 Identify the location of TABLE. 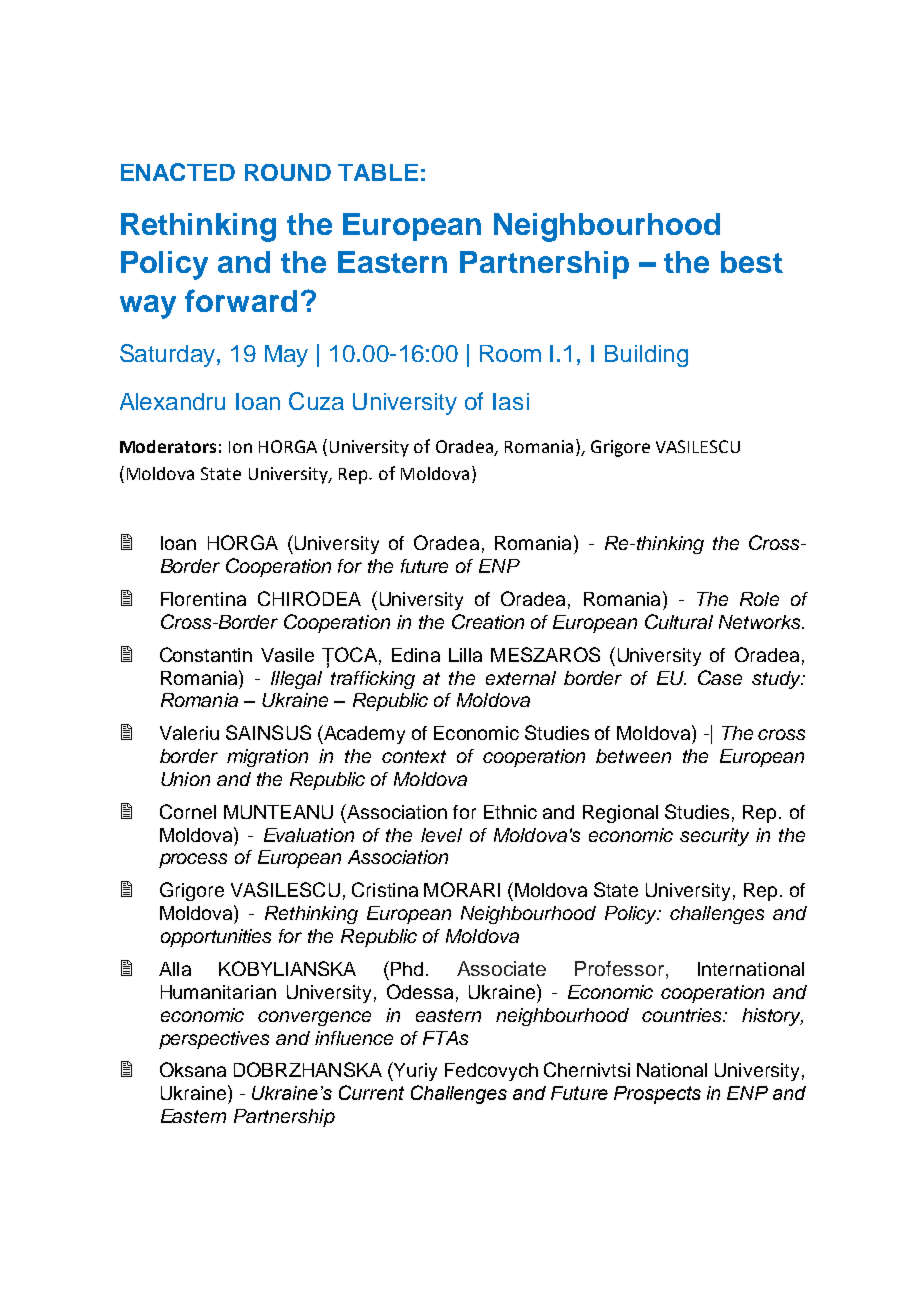
(378, 172).
